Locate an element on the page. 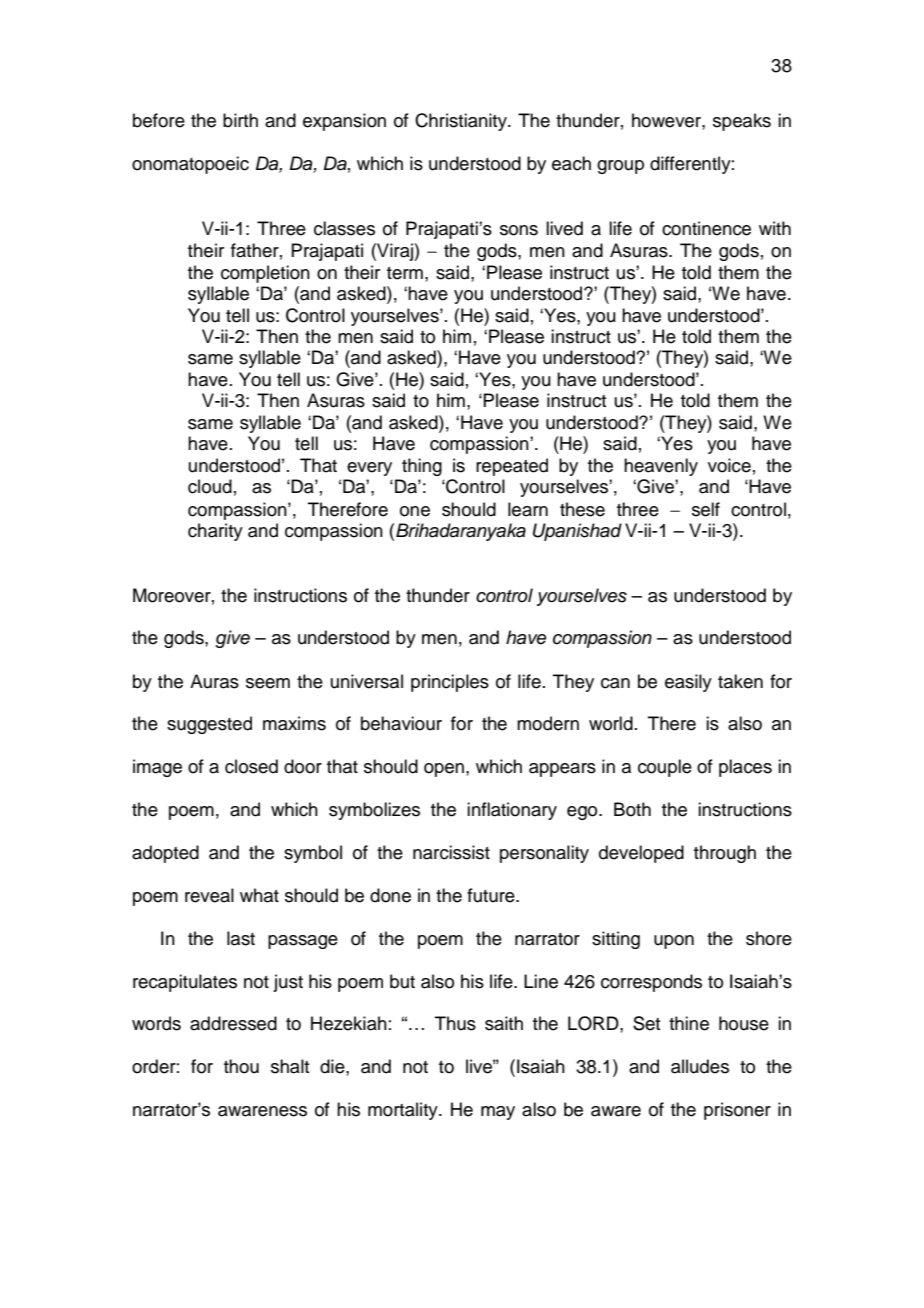 The image size is (924, 1308). self is located at coordinates (706, 509).
